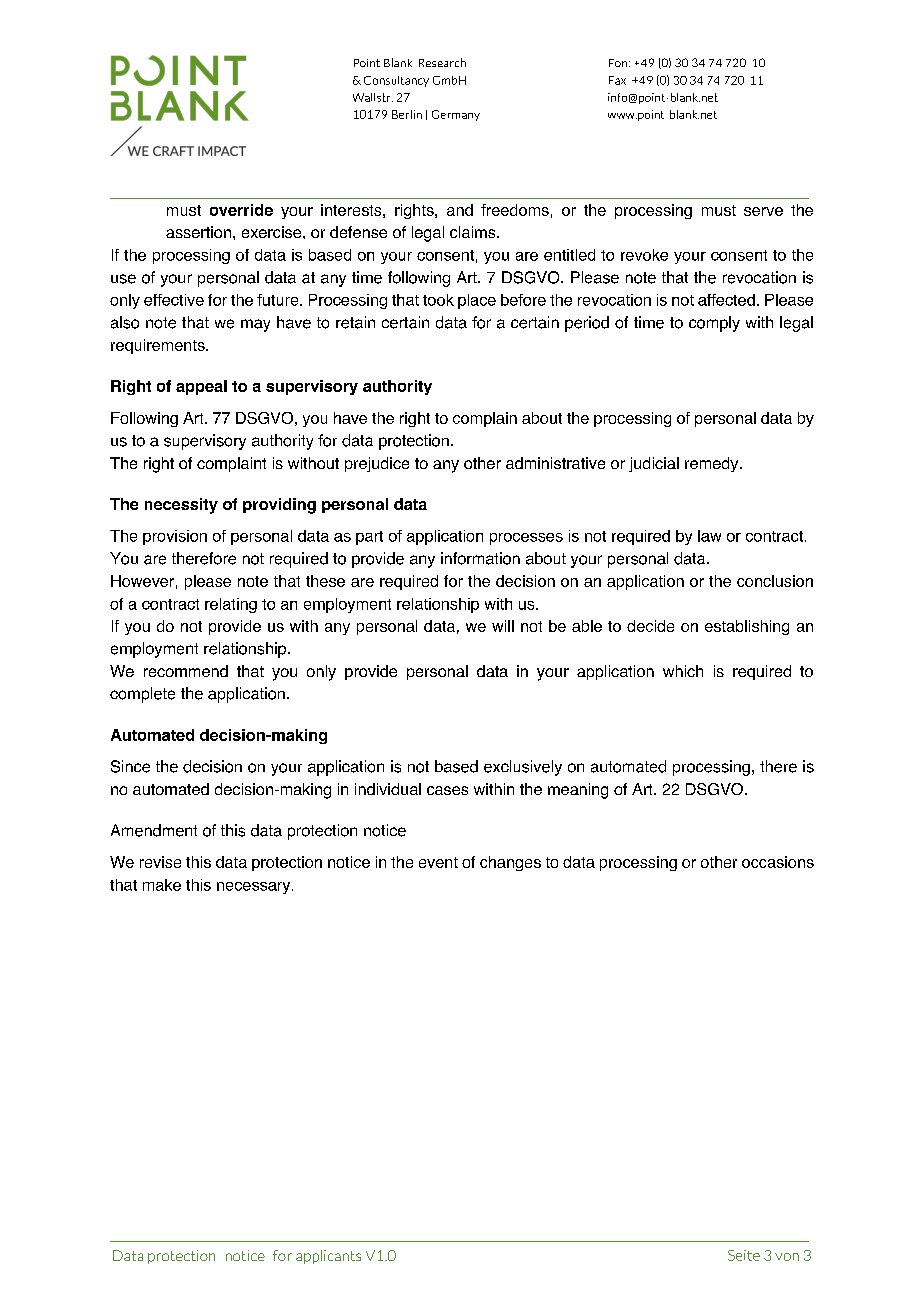 The height and width of the screenshot is (1308, 924). What do you see at coordinates (617, 80) in the screenshot?
I see `Fax` at bounding box center [617, 80].
